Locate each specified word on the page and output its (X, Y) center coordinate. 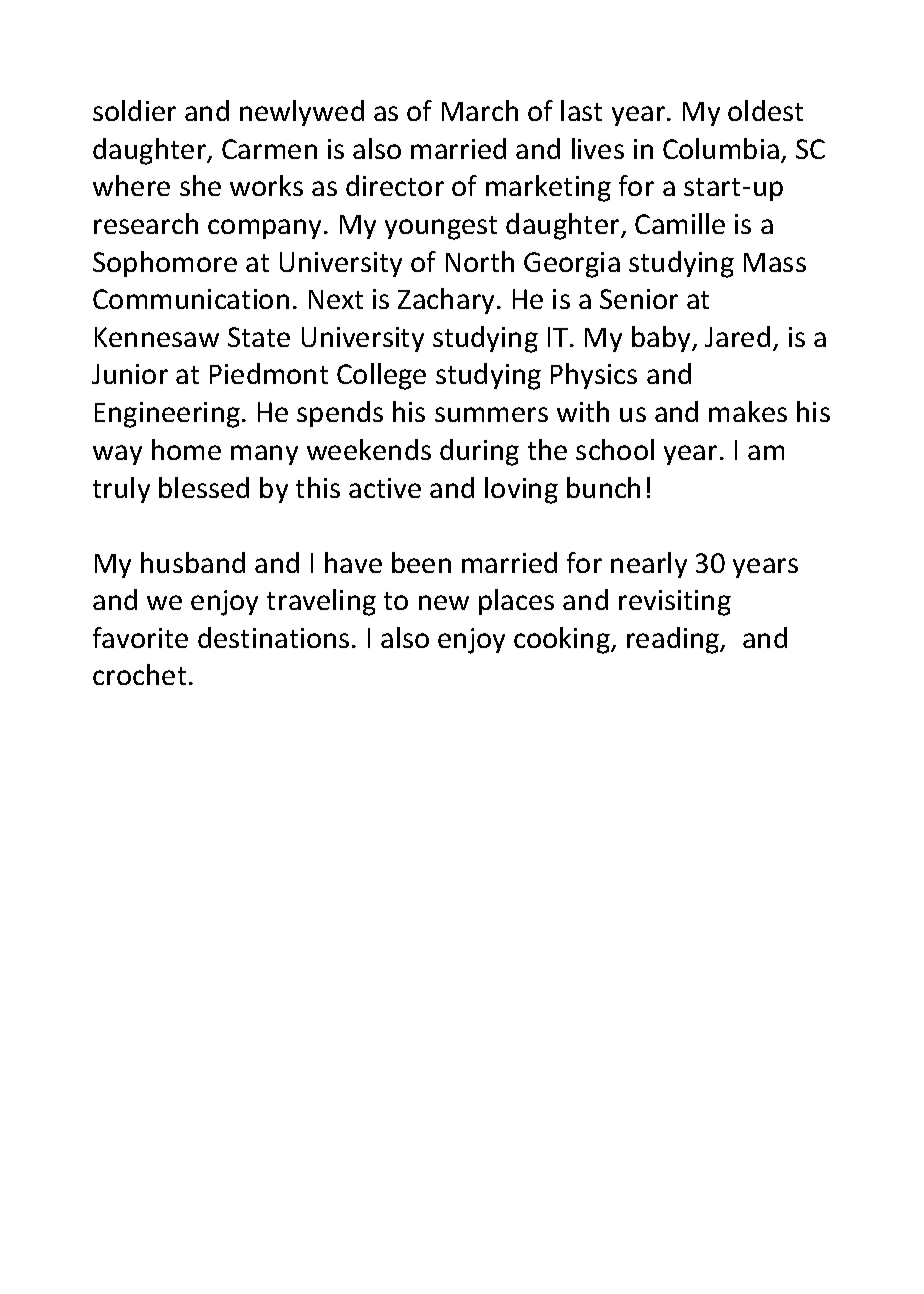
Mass (775, 262)
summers (491, 414)
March (480, 110)
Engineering (167, 415)
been (421, 562)
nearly (649, 565)
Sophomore (165, 264)
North (480, 261)
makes (748, 411)
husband (193, 562)
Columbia (721, 148)
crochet (139, 674)
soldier (134, 110)
